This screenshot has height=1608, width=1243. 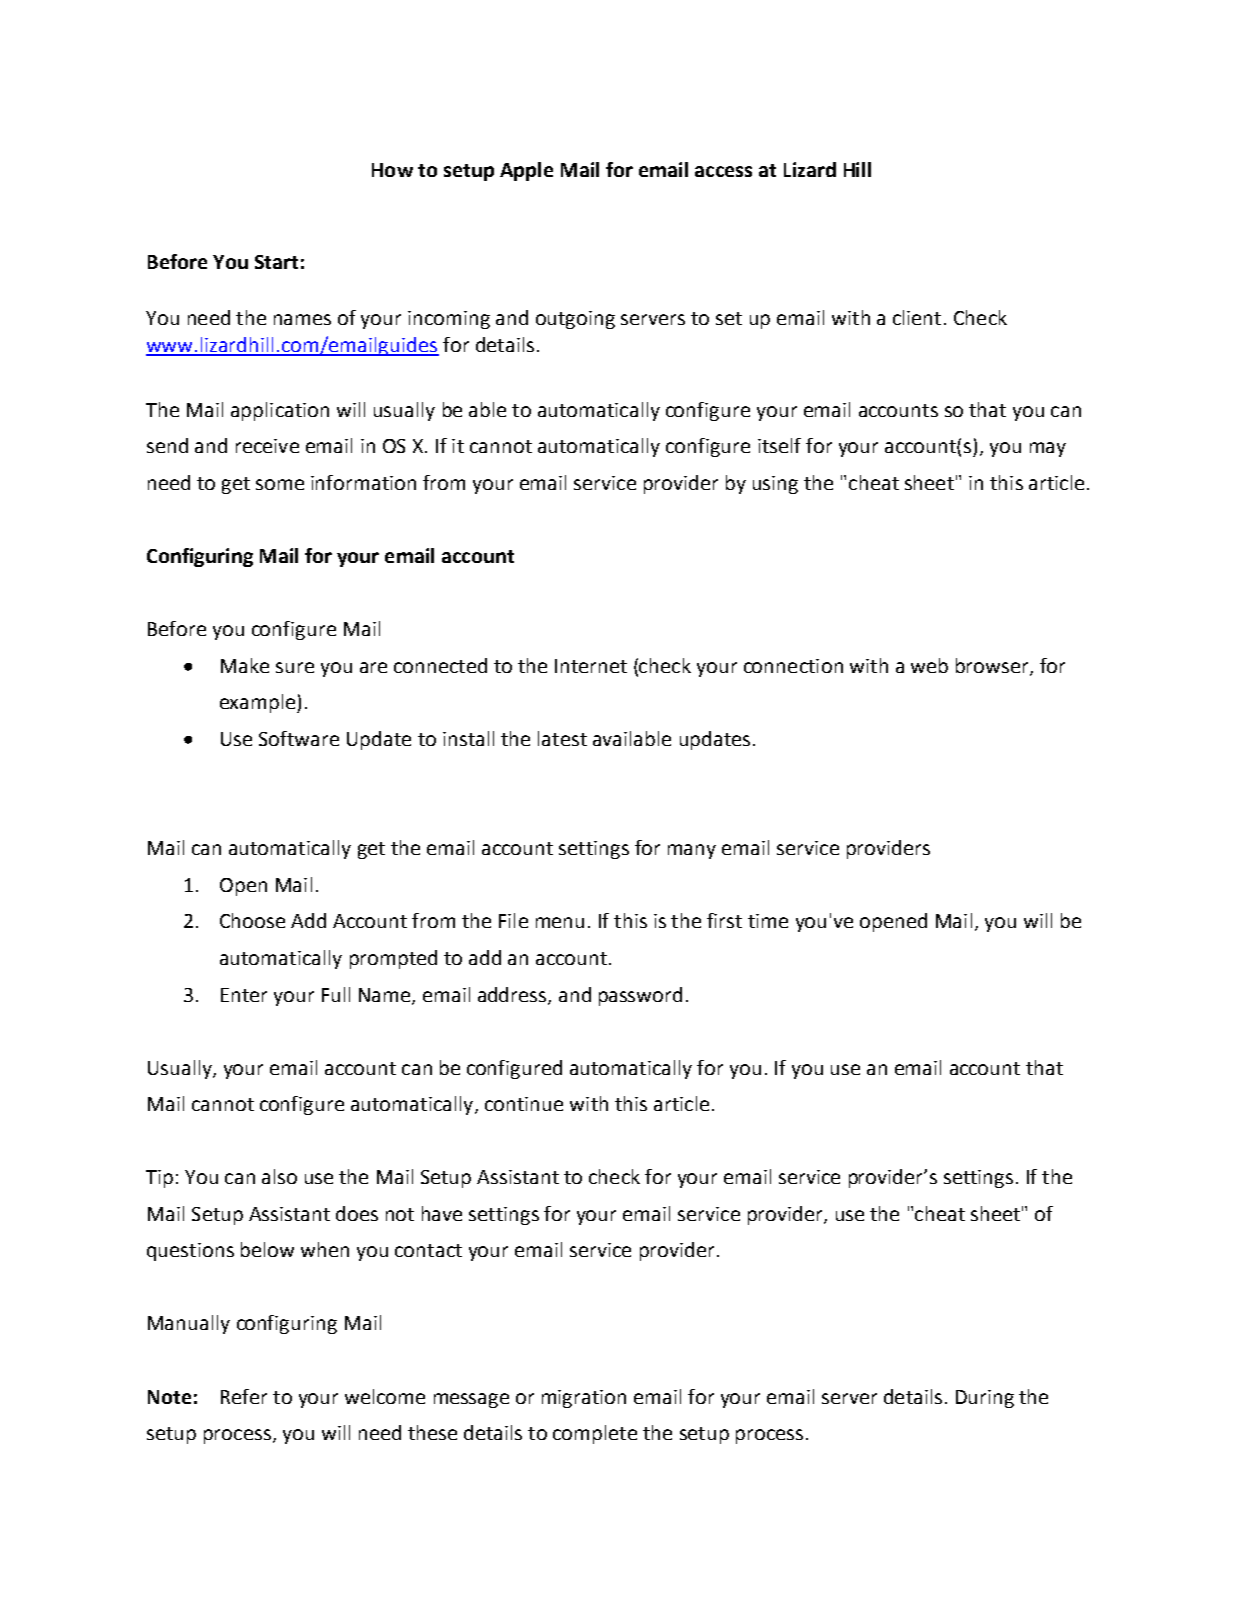 What do you see at coordinates (244, 1396) in the screenshot?
I see `Refer` at bounding box center [244, 1396].
